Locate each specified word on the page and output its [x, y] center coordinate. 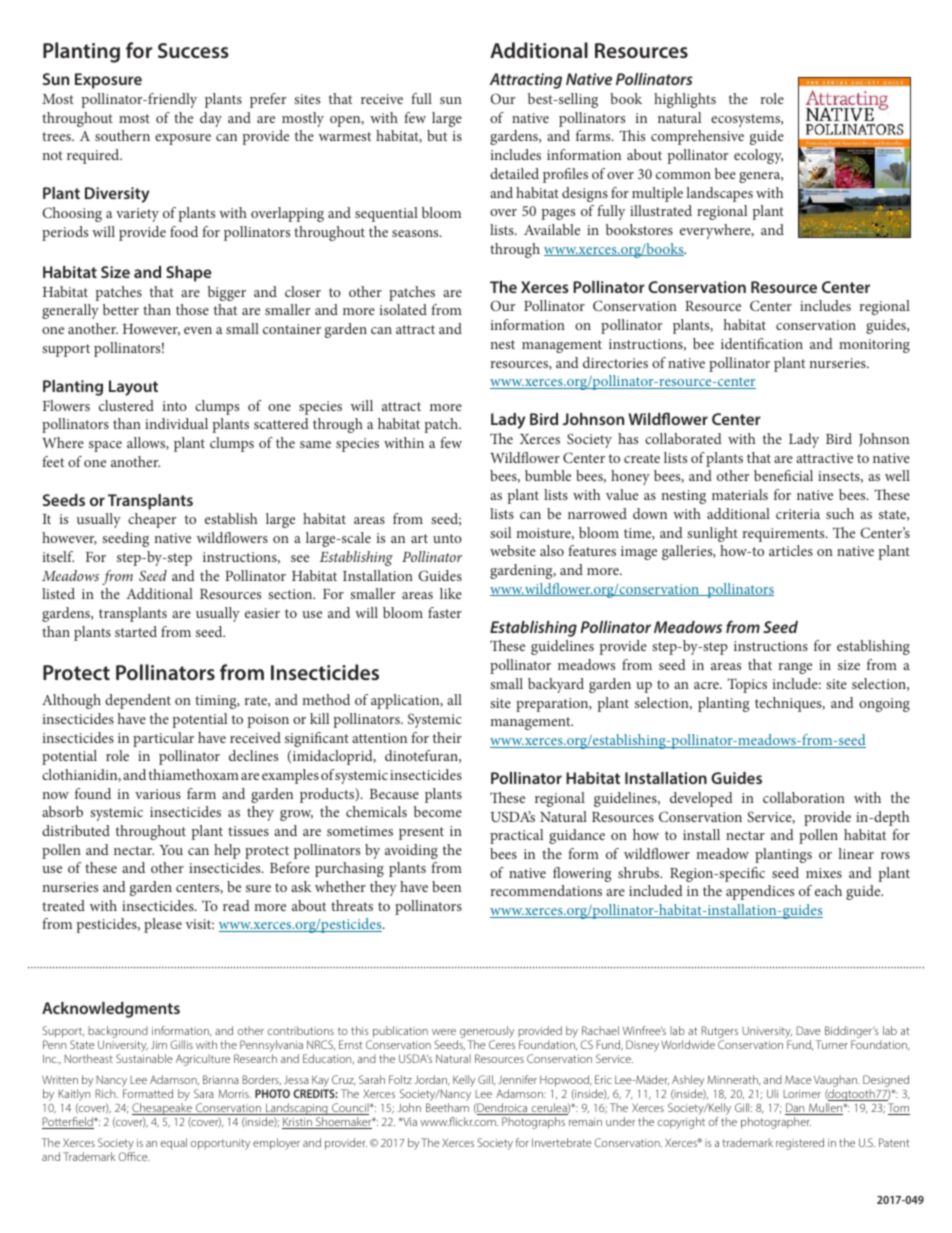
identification [762, 343]
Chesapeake [163, 1110]
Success [193, 50]
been [446, 886]
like [451, 593]
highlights [685, 100]
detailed [514, 173]
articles [791, 550]
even [198, 330]
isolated [403, 309]
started [136, 631]
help [227, 851]
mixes [824, 873]
